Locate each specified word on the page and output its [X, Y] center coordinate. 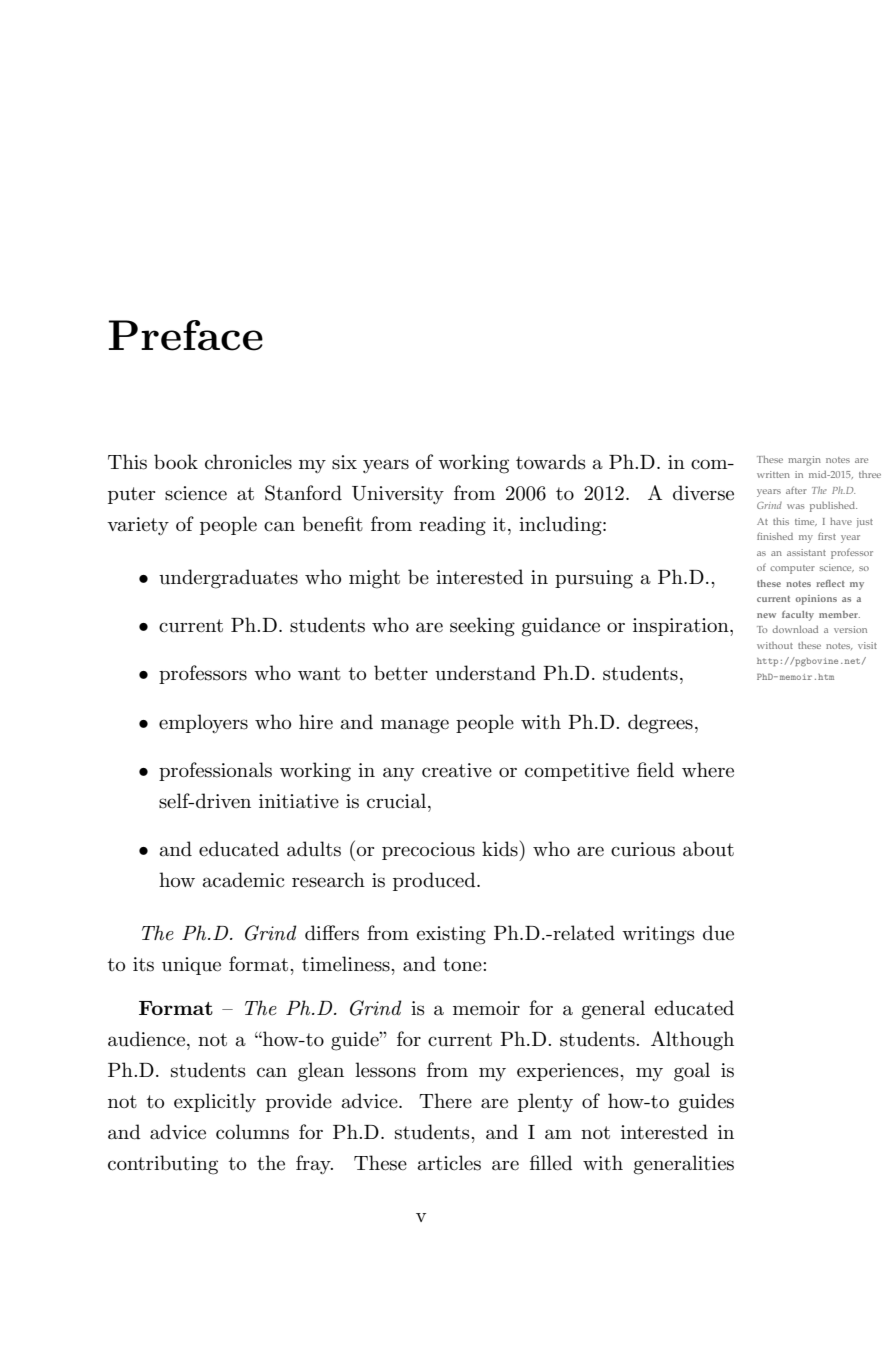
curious [643, 849]
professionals [215, 771]
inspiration [682, 627]
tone [463, 965]
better [401, 673]
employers [203, 723]
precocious [428, 851]
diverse [703, 493]
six [344, 462]
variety [138, 526]
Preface [186, 335]
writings [658, 935]
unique [191, 966]
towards [551, 462]
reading [452, 526]
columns [252, 1132]
